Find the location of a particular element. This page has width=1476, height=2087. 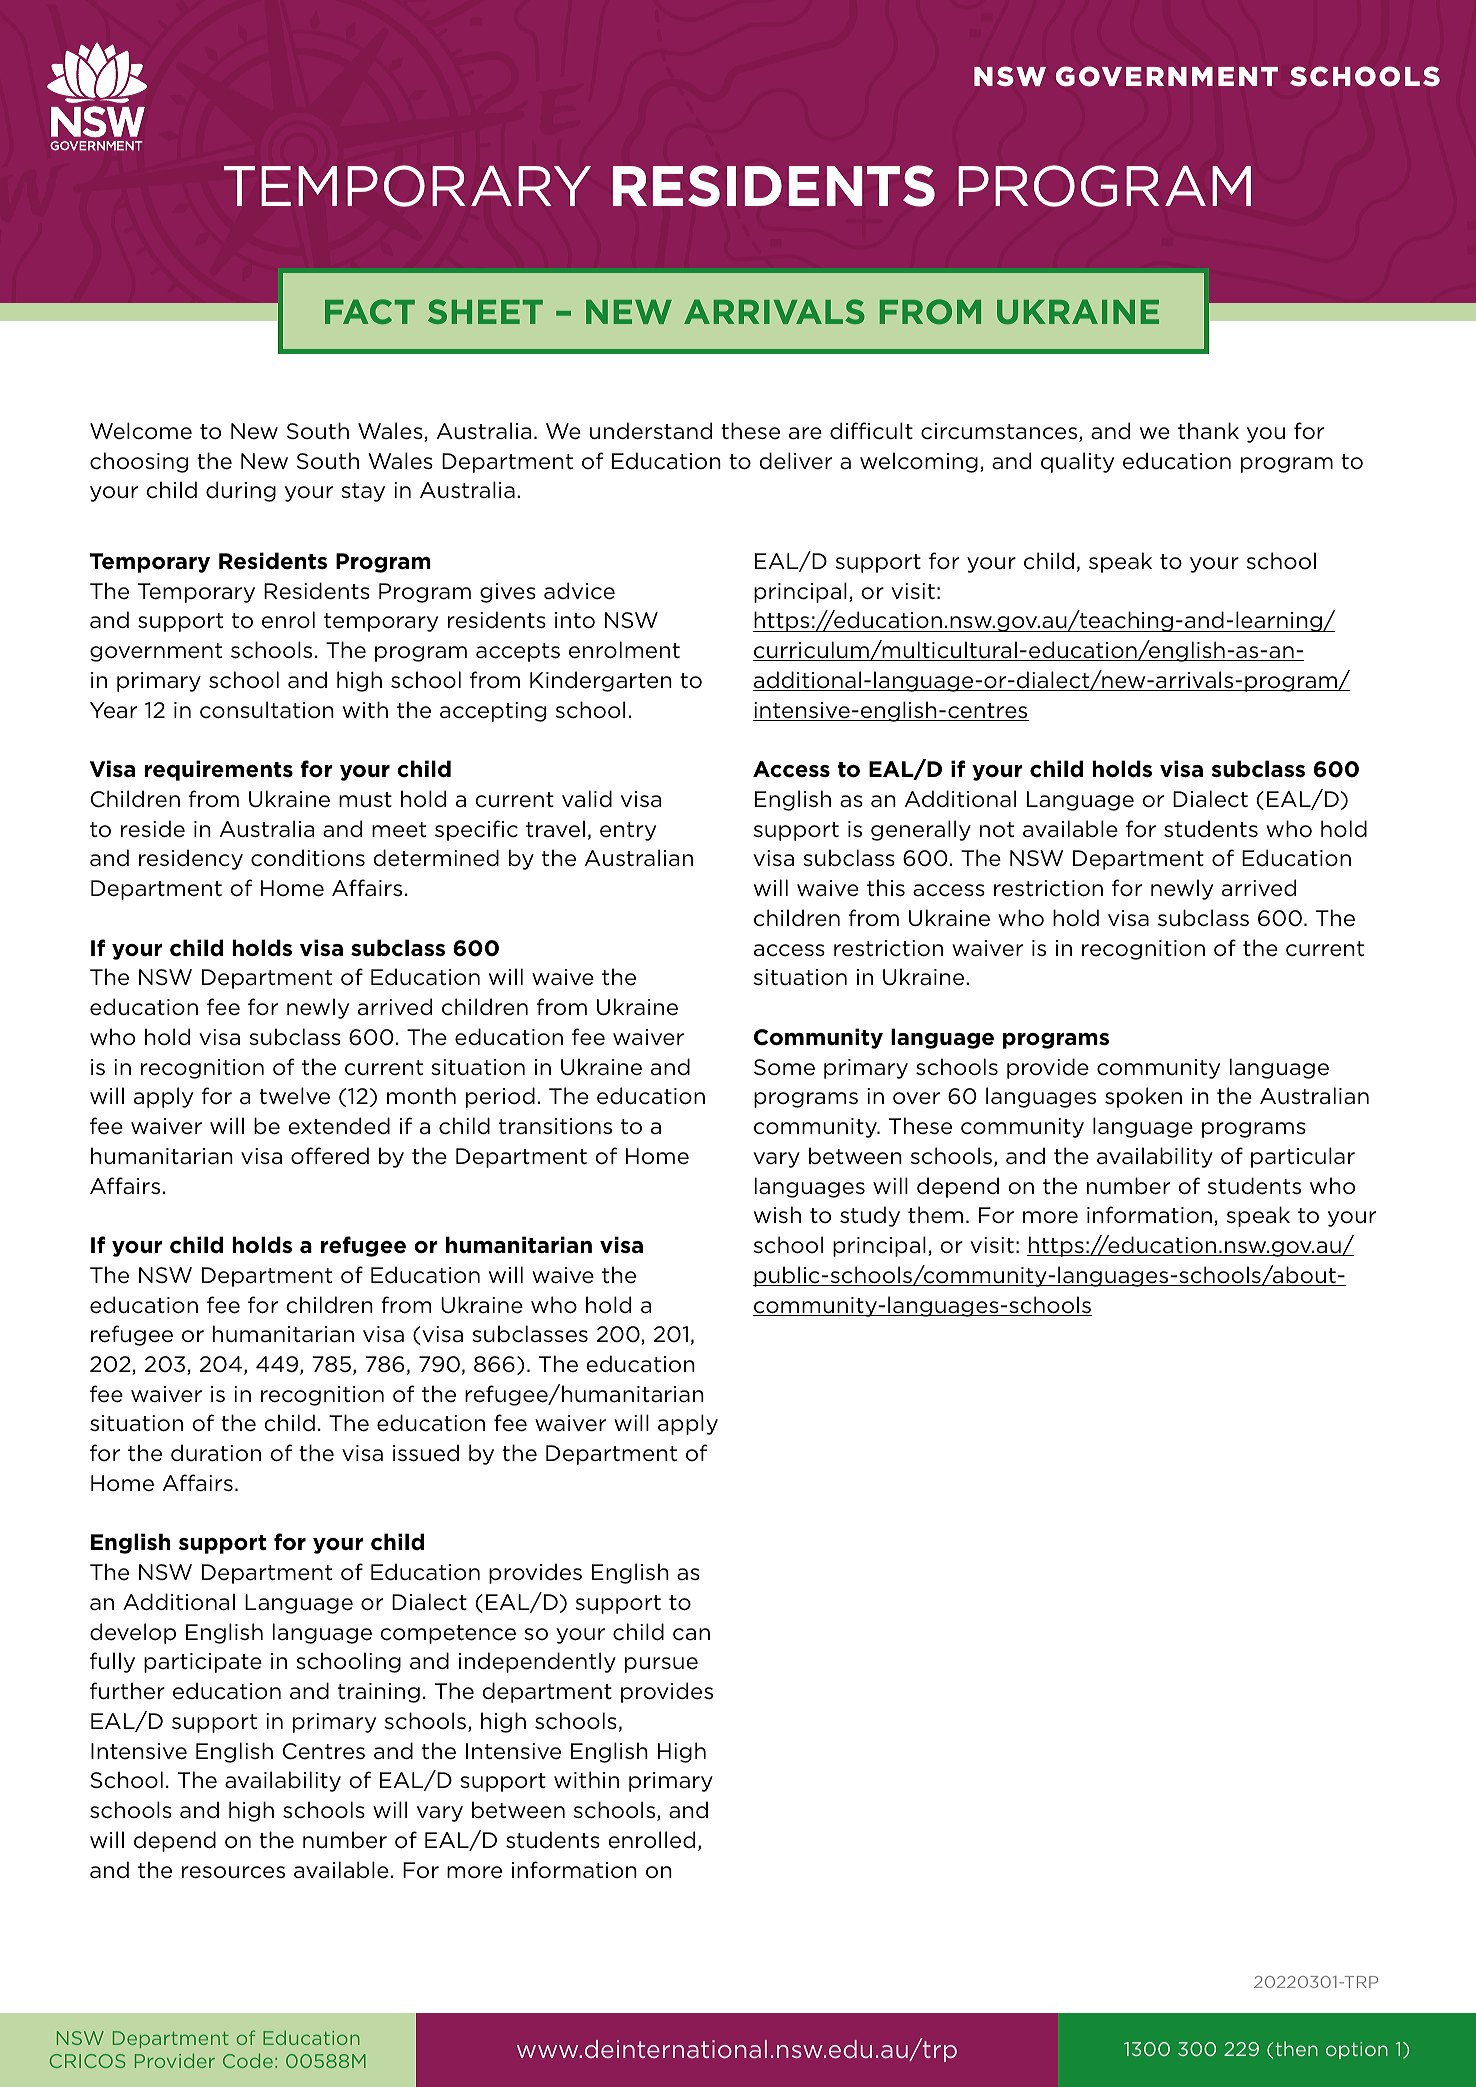

duration is located at coordinates (216, 1453).
